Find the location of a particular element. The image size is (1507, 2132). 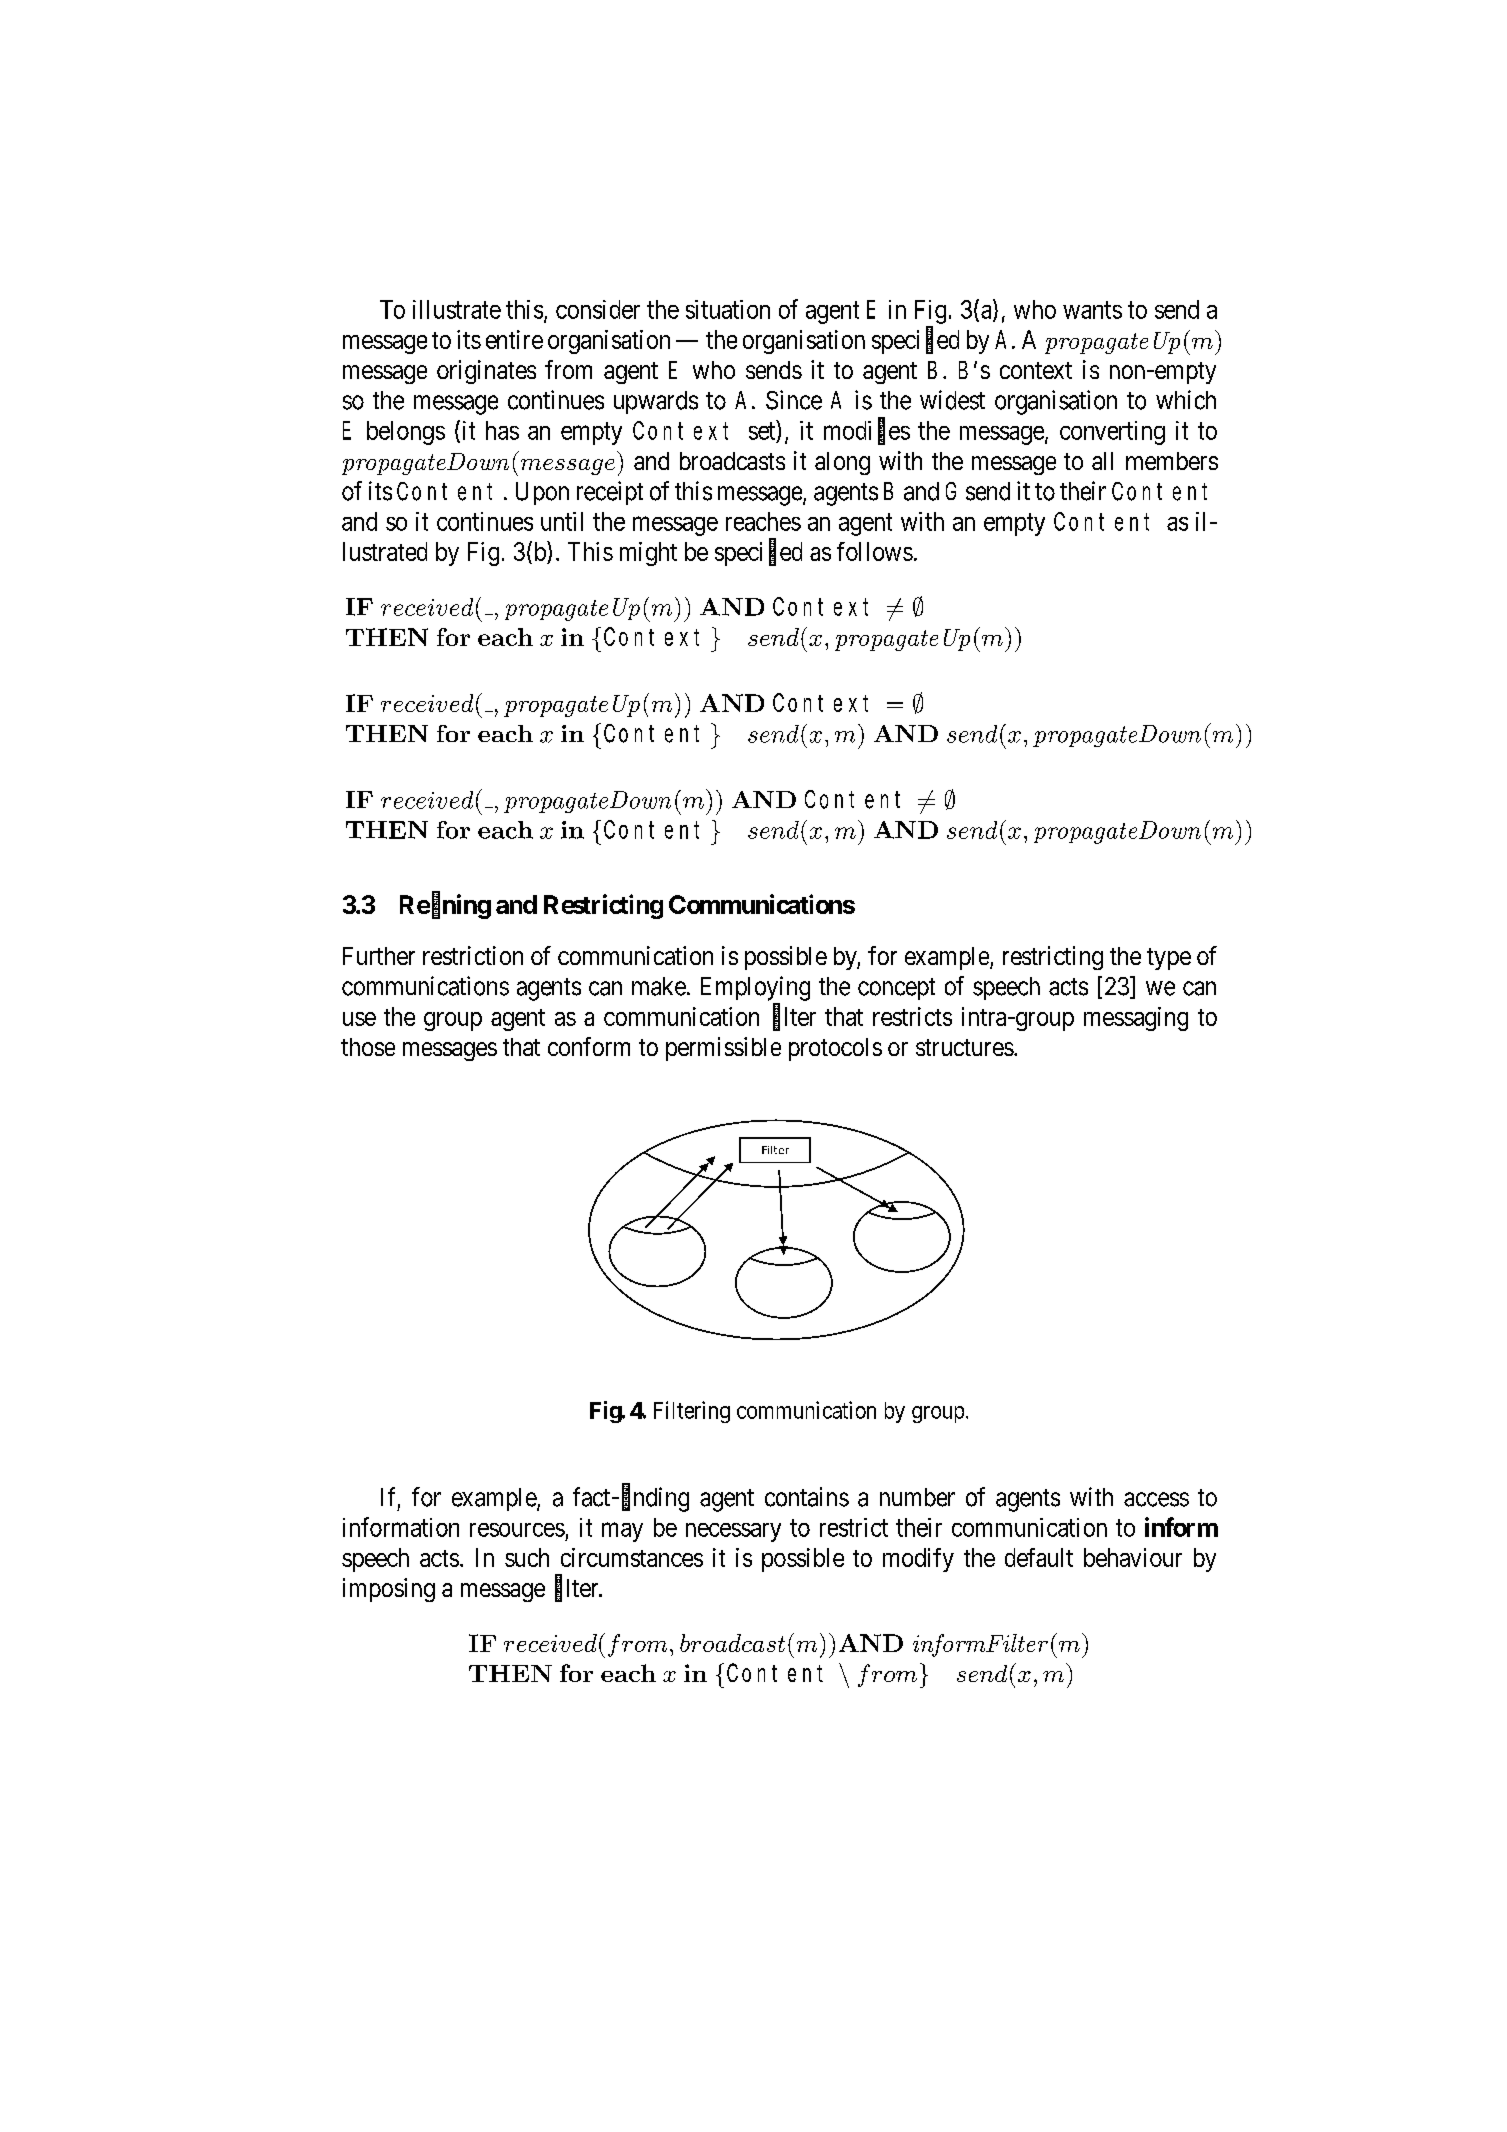

follows is located at coordinates (875, 551).
